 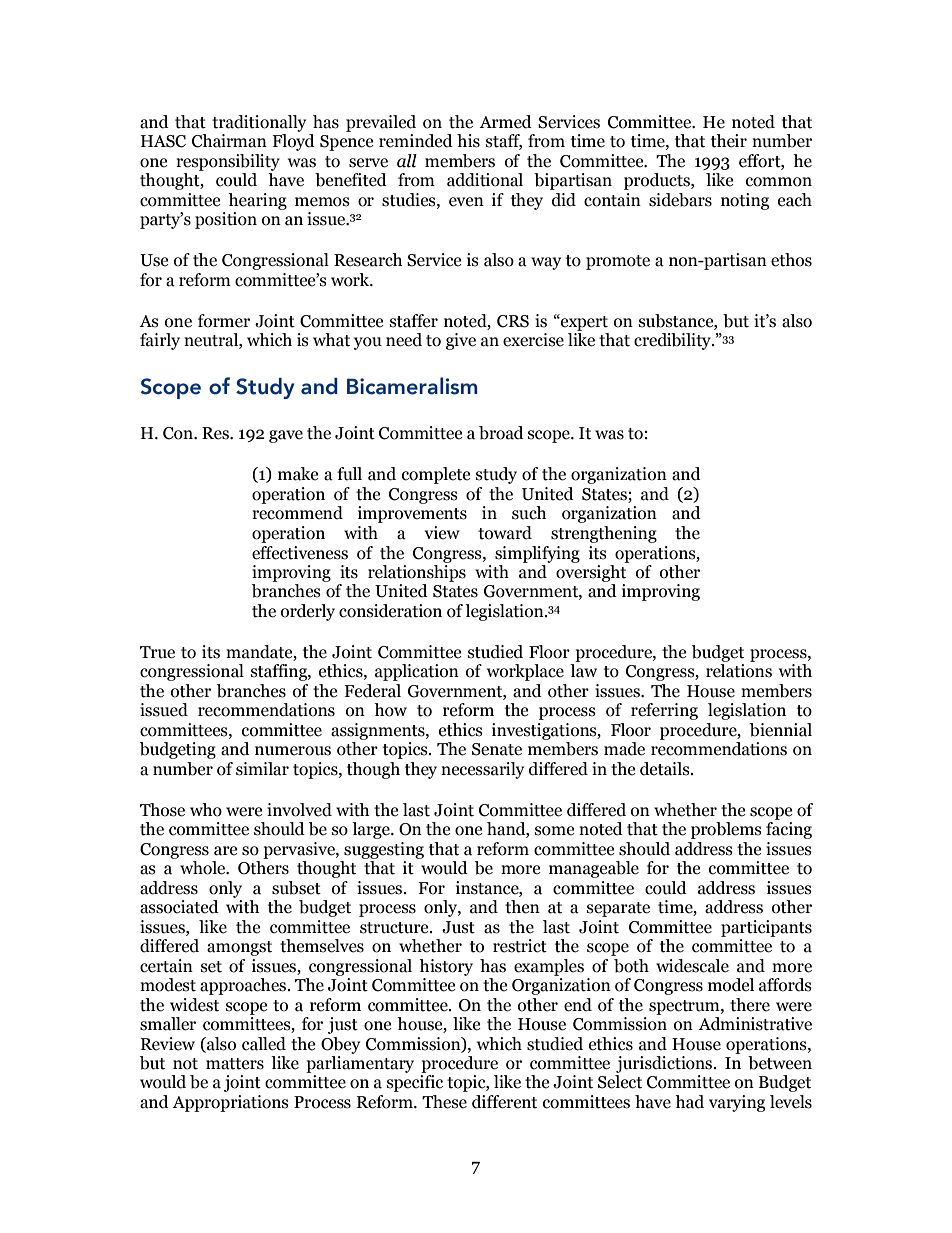 I want to click on expert, so click(x=583, y=322).
